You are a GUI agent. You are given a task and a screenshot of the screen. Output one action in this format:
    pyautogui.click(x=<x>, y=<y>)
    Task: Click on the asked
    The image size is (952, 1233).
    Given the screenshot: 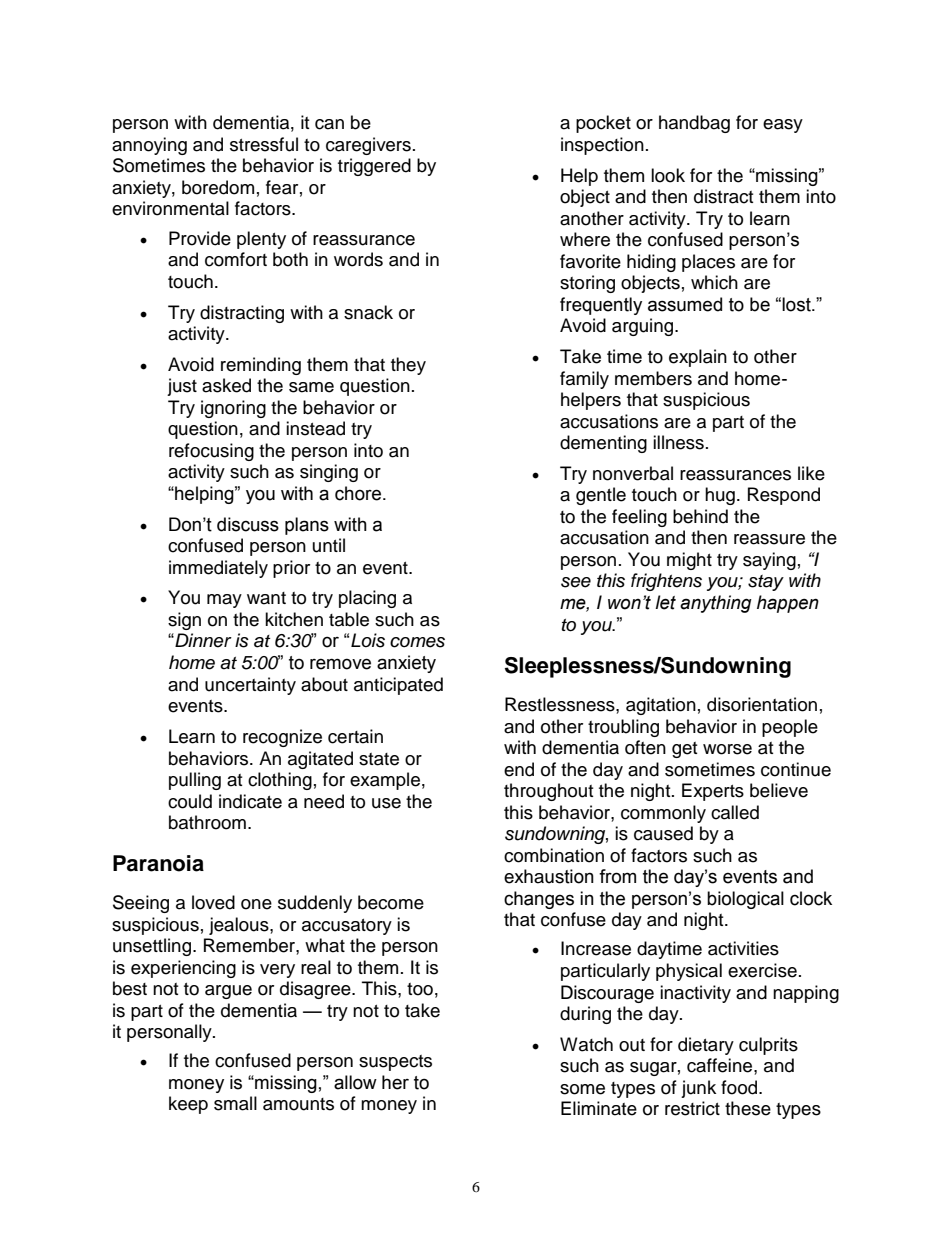 What is the action you would take?
    pyautogui.click(x=226, y=385)
